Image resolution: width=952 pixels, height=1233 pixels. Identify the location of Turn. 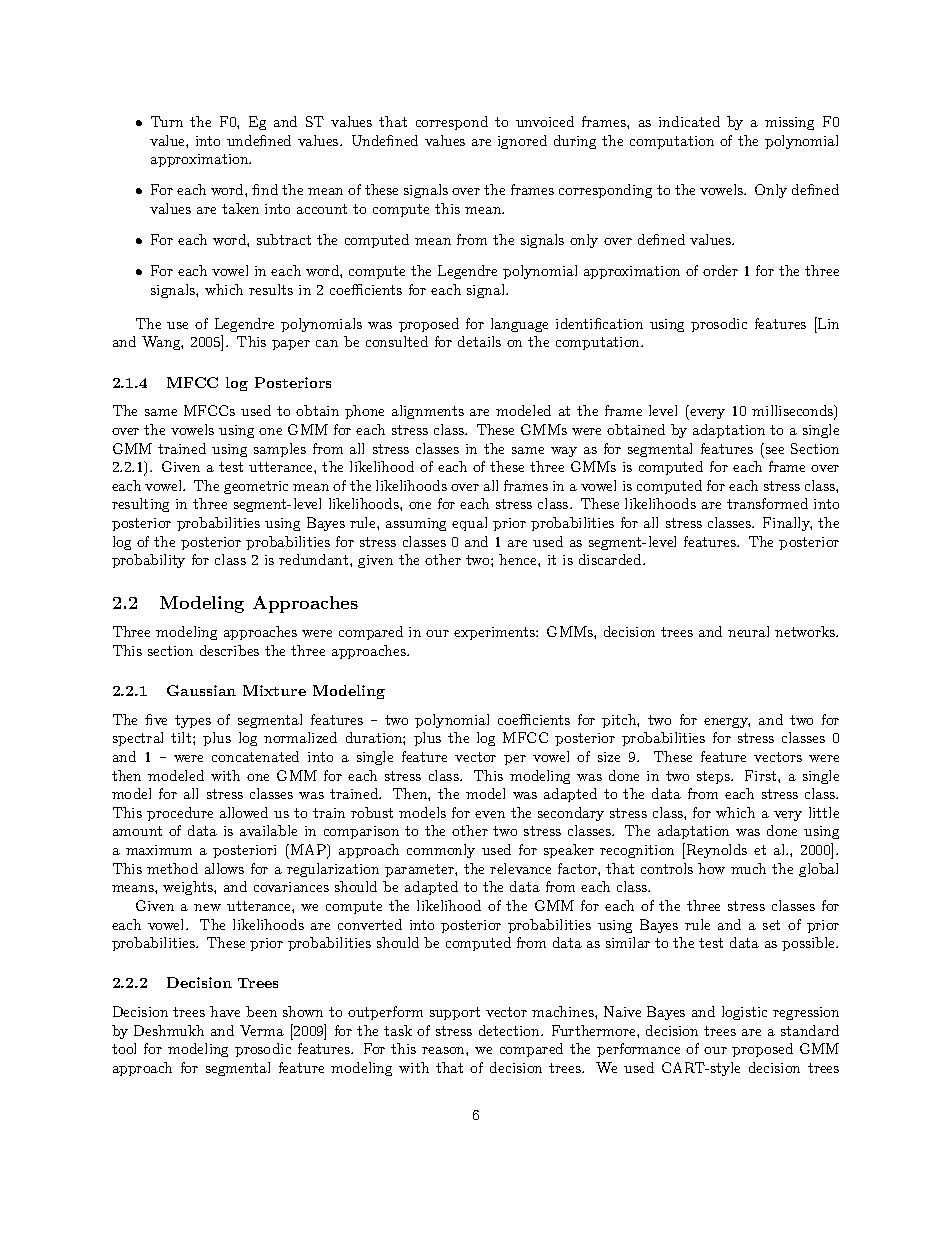
(167, 121).
